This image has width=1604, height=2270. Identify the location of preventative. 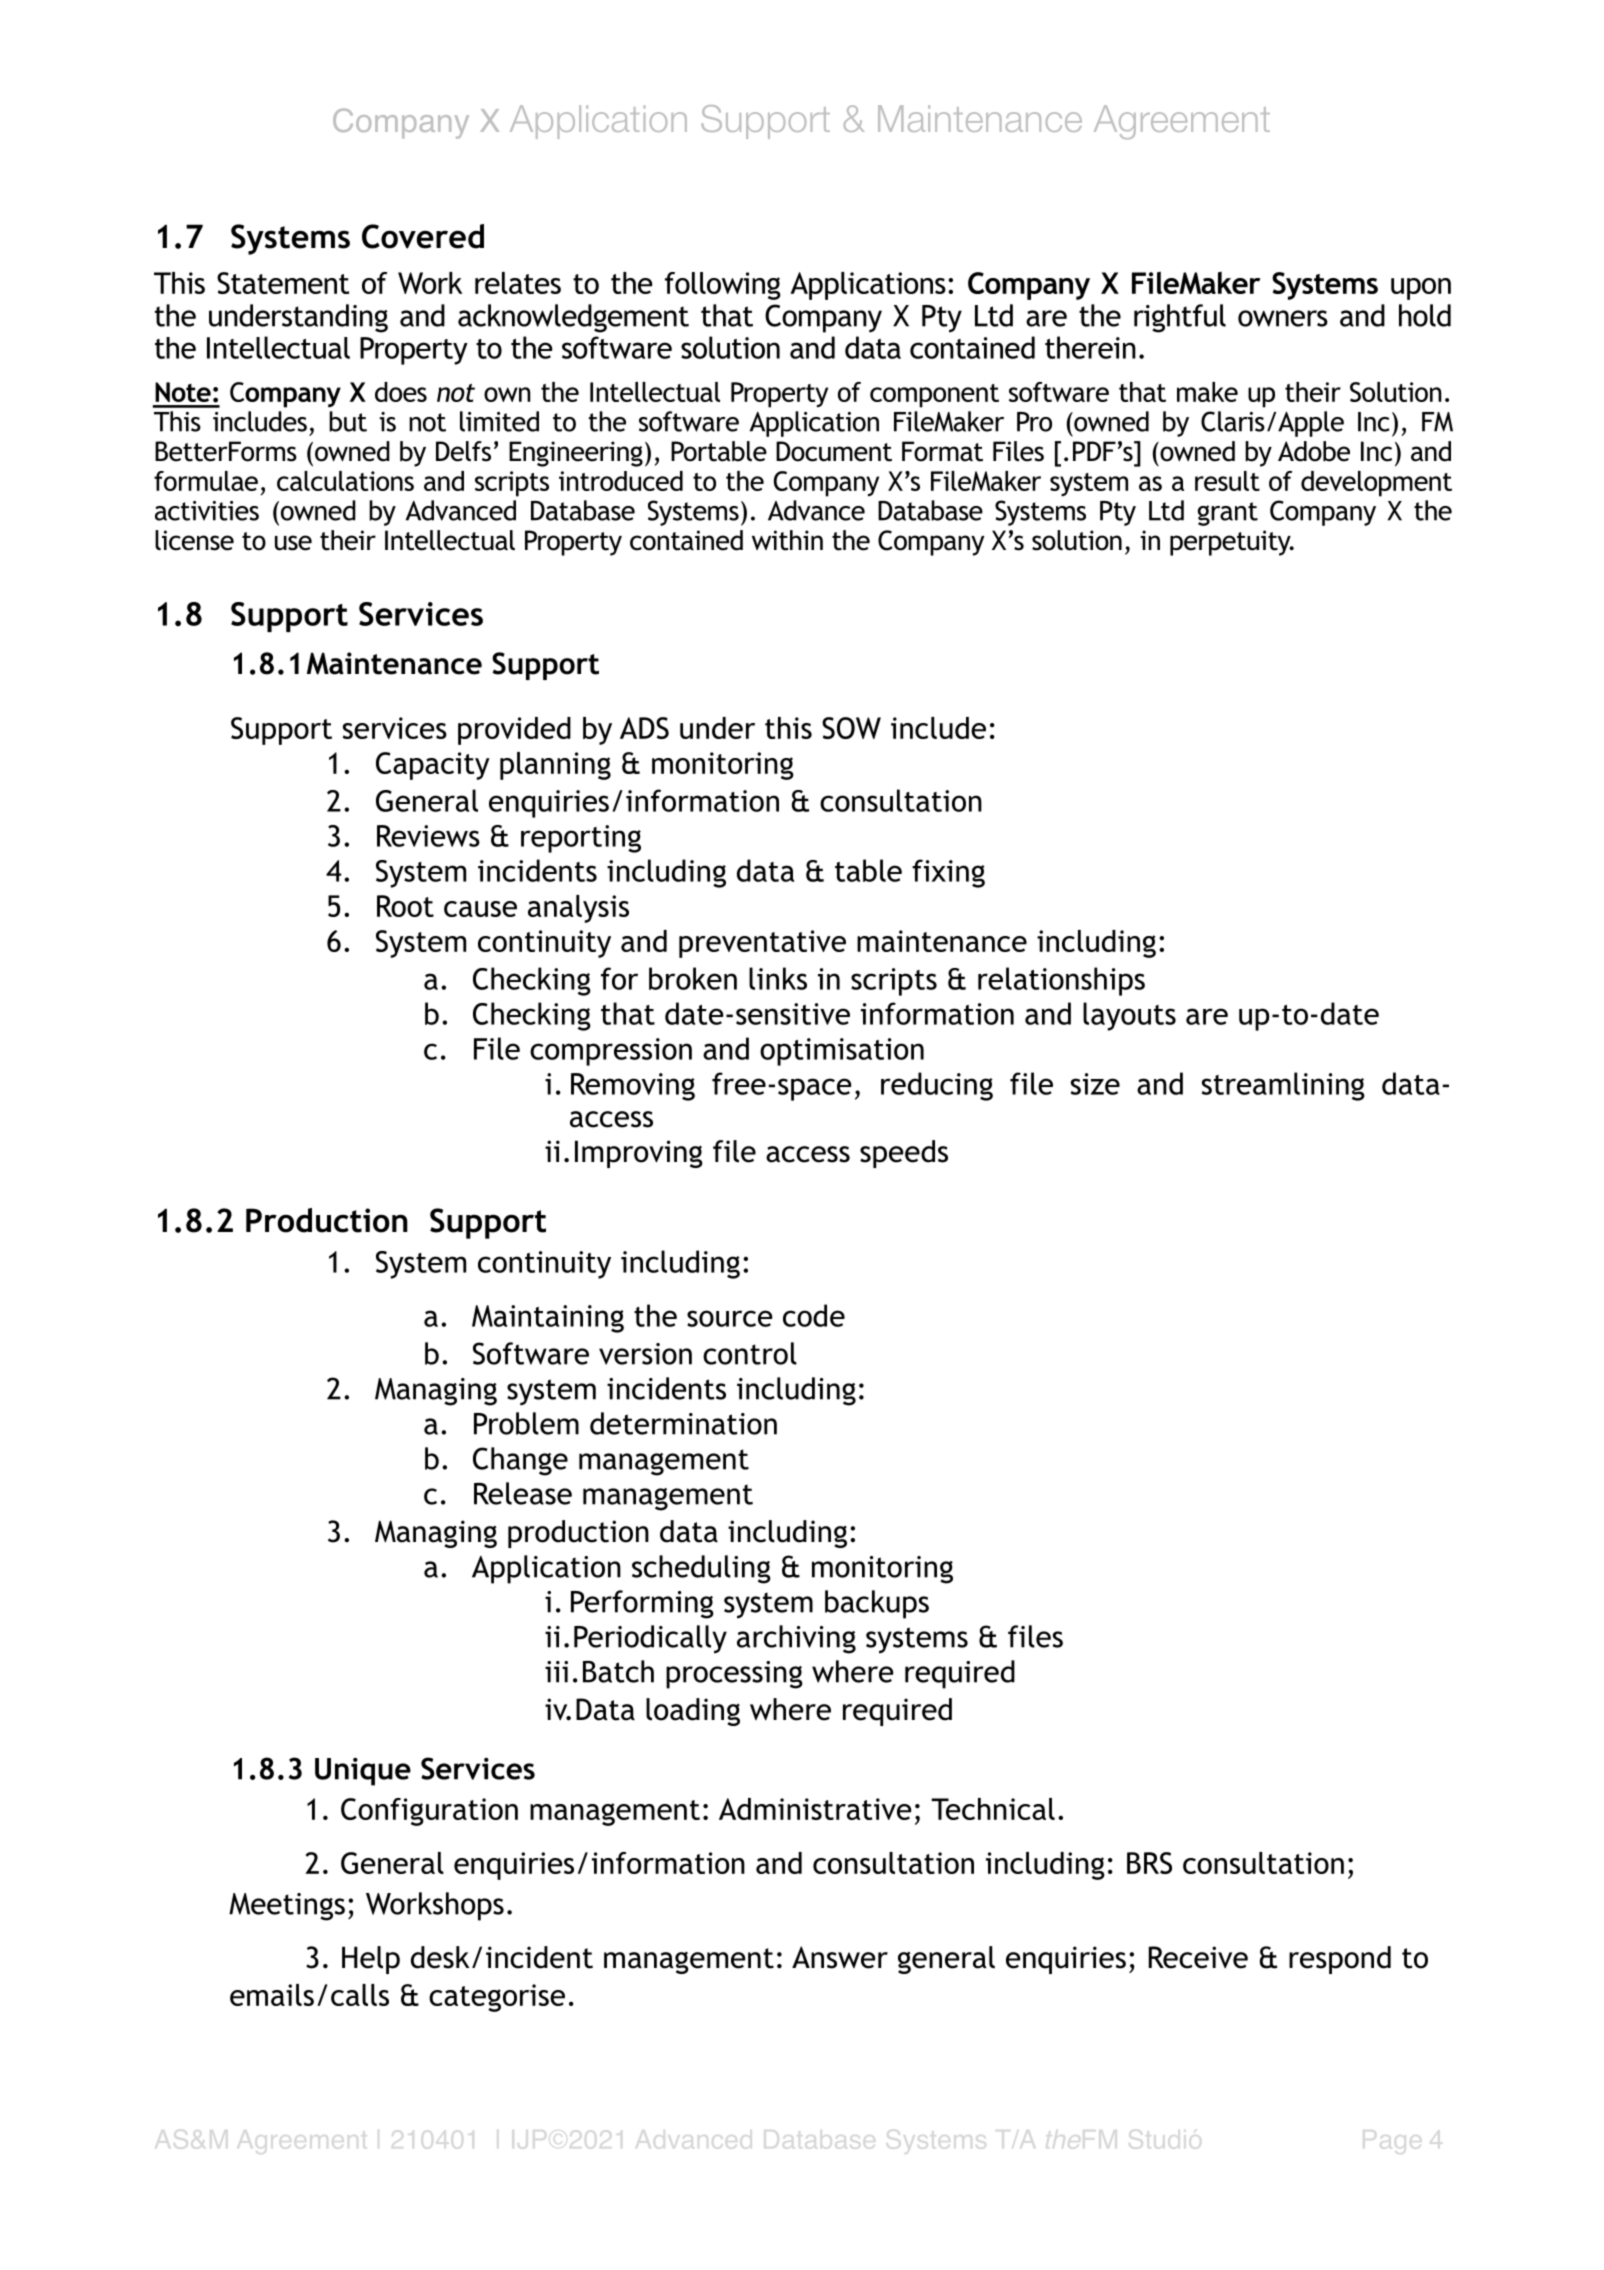
(762, 944).
